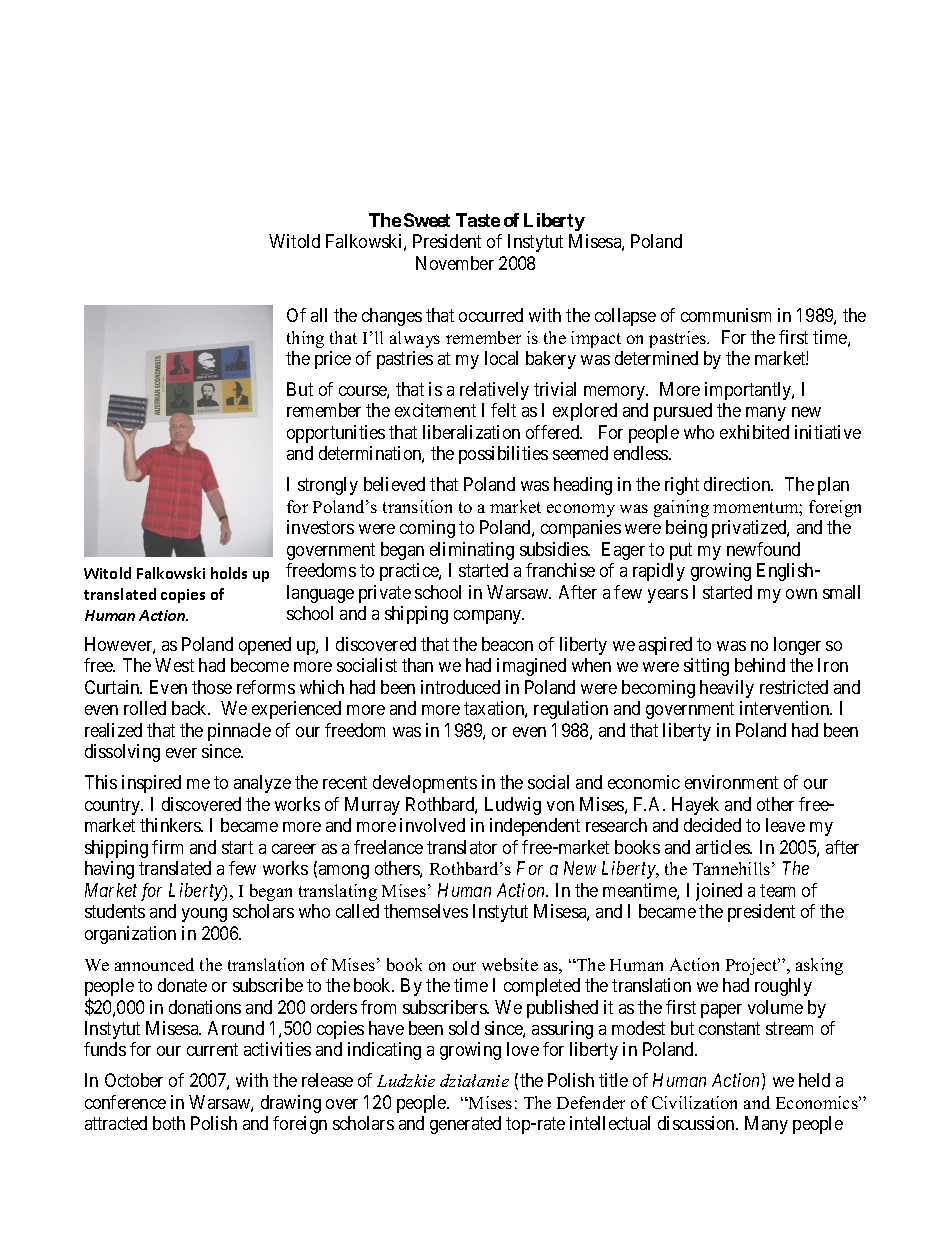  I want to click on team, so click(777, 890).
